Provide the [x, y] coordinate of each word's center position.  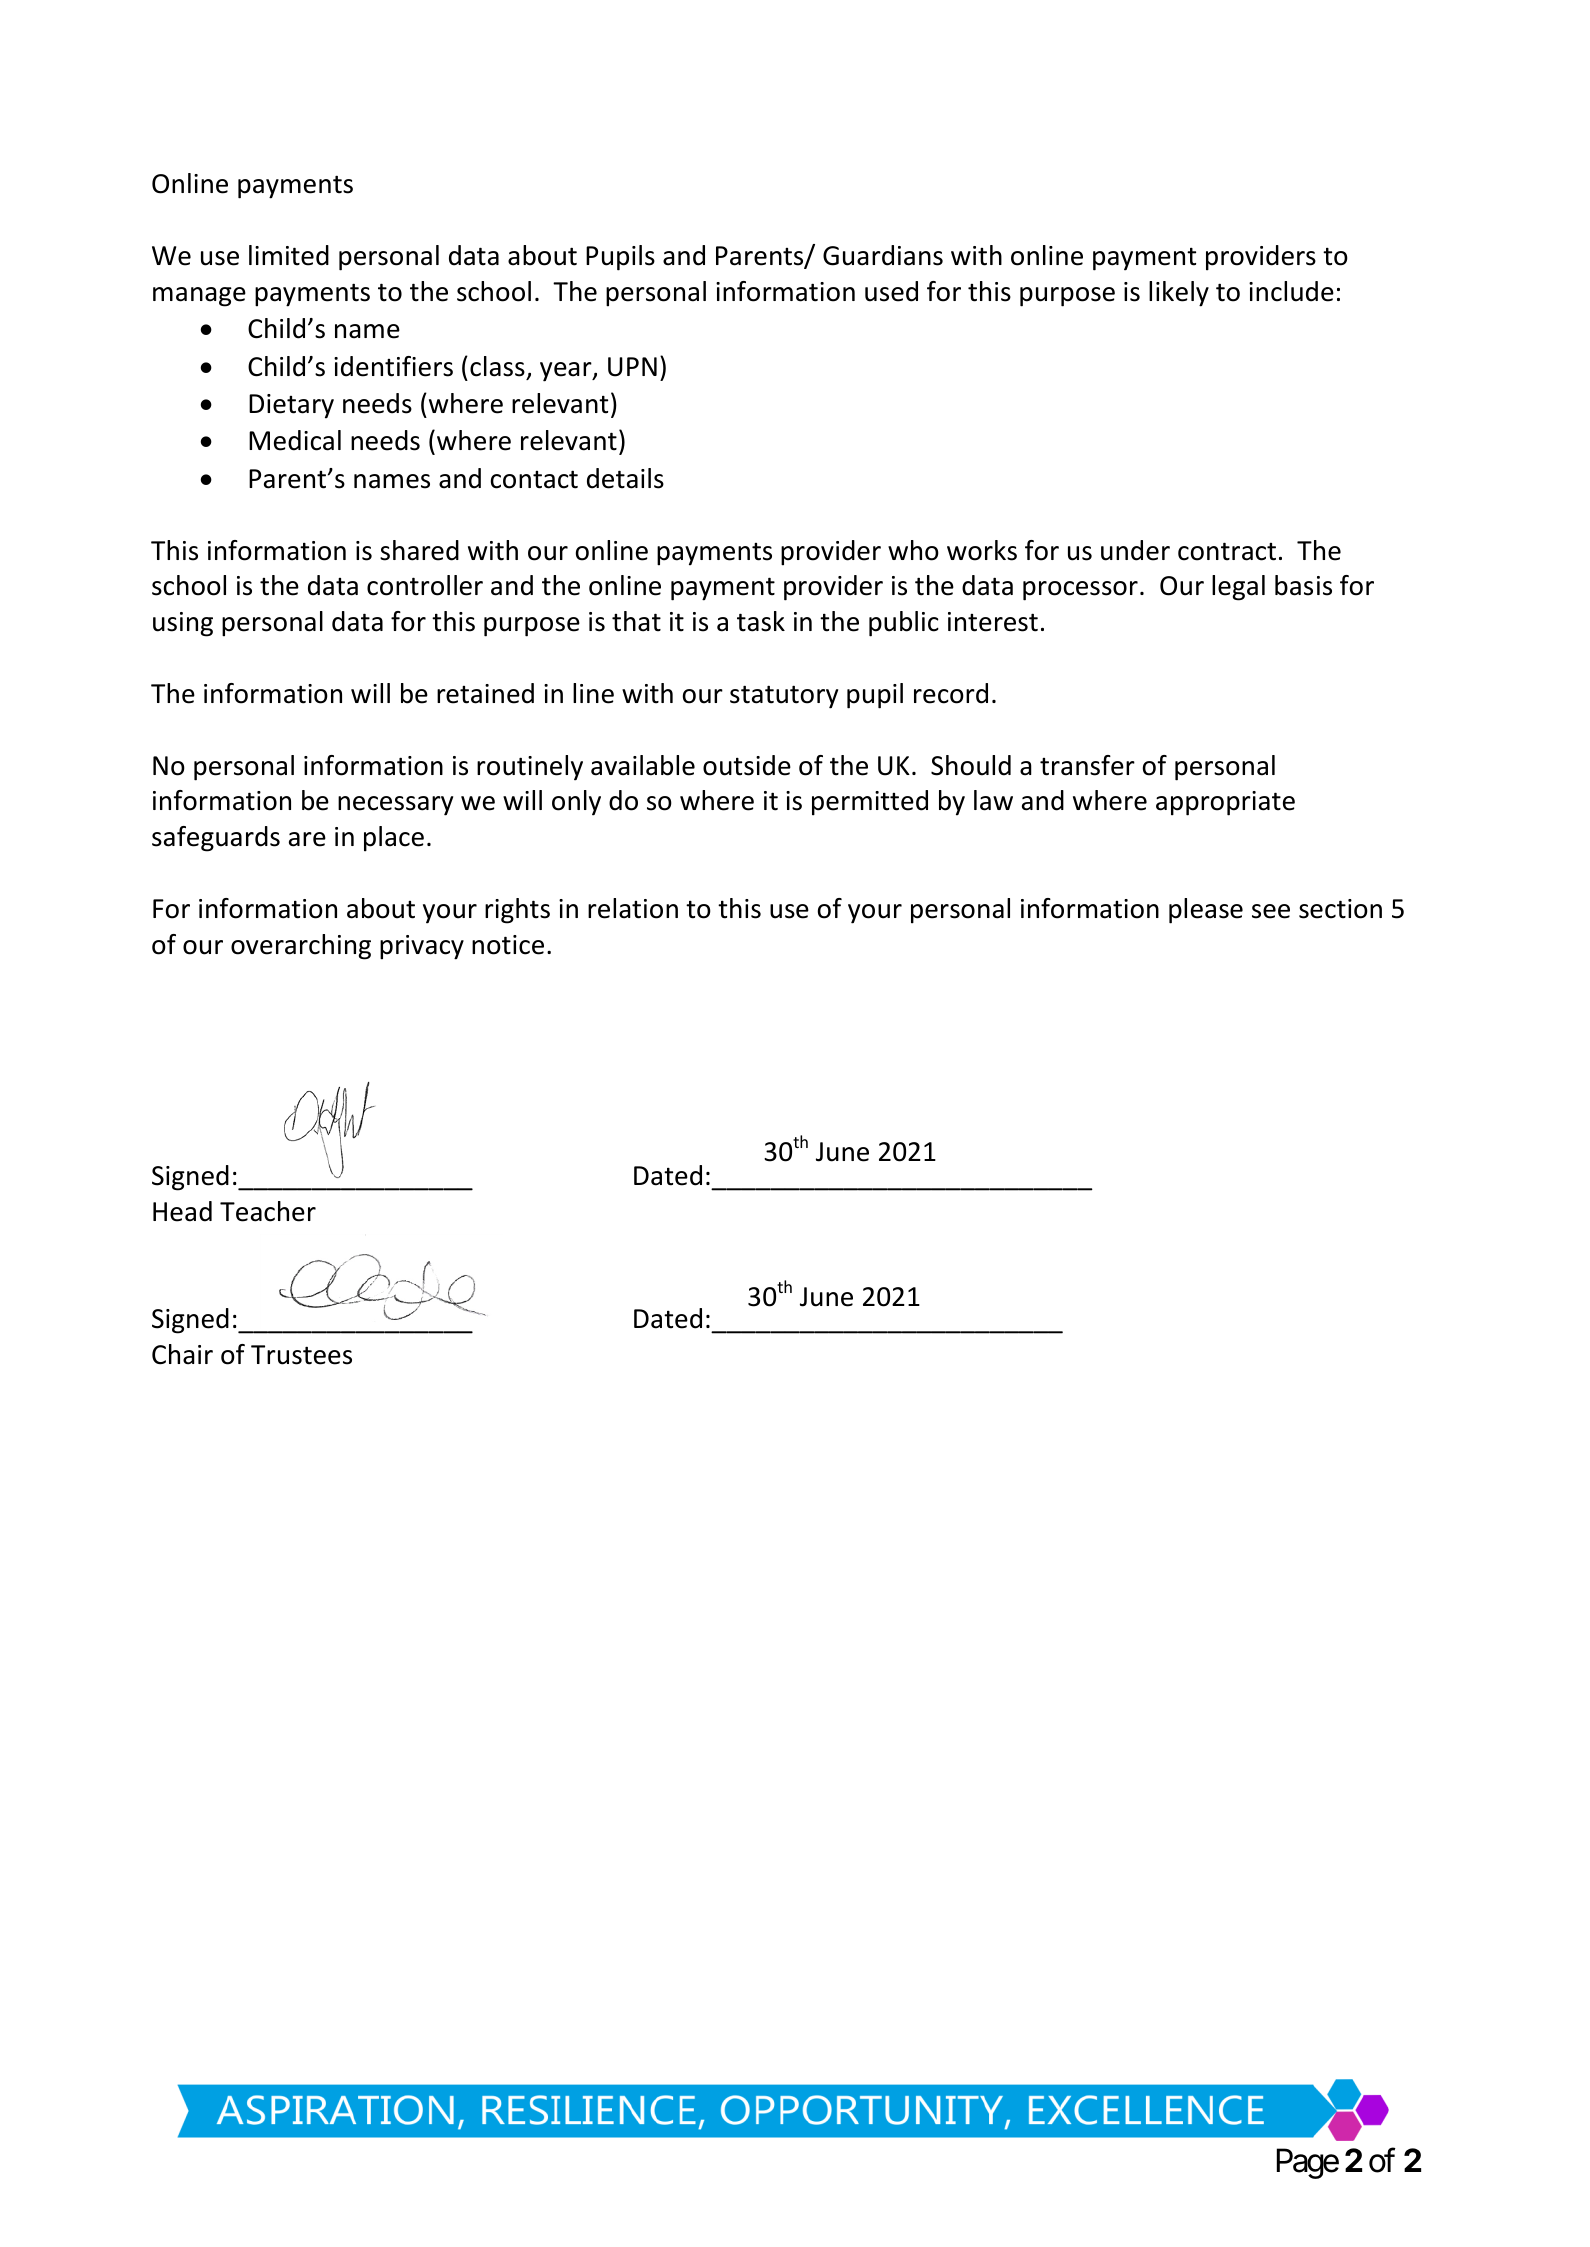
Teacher [268, 1211]
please [1206, 911]
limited [289, 255]
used [891, 291]
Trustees [301, 1355]
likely [1179, 294]
